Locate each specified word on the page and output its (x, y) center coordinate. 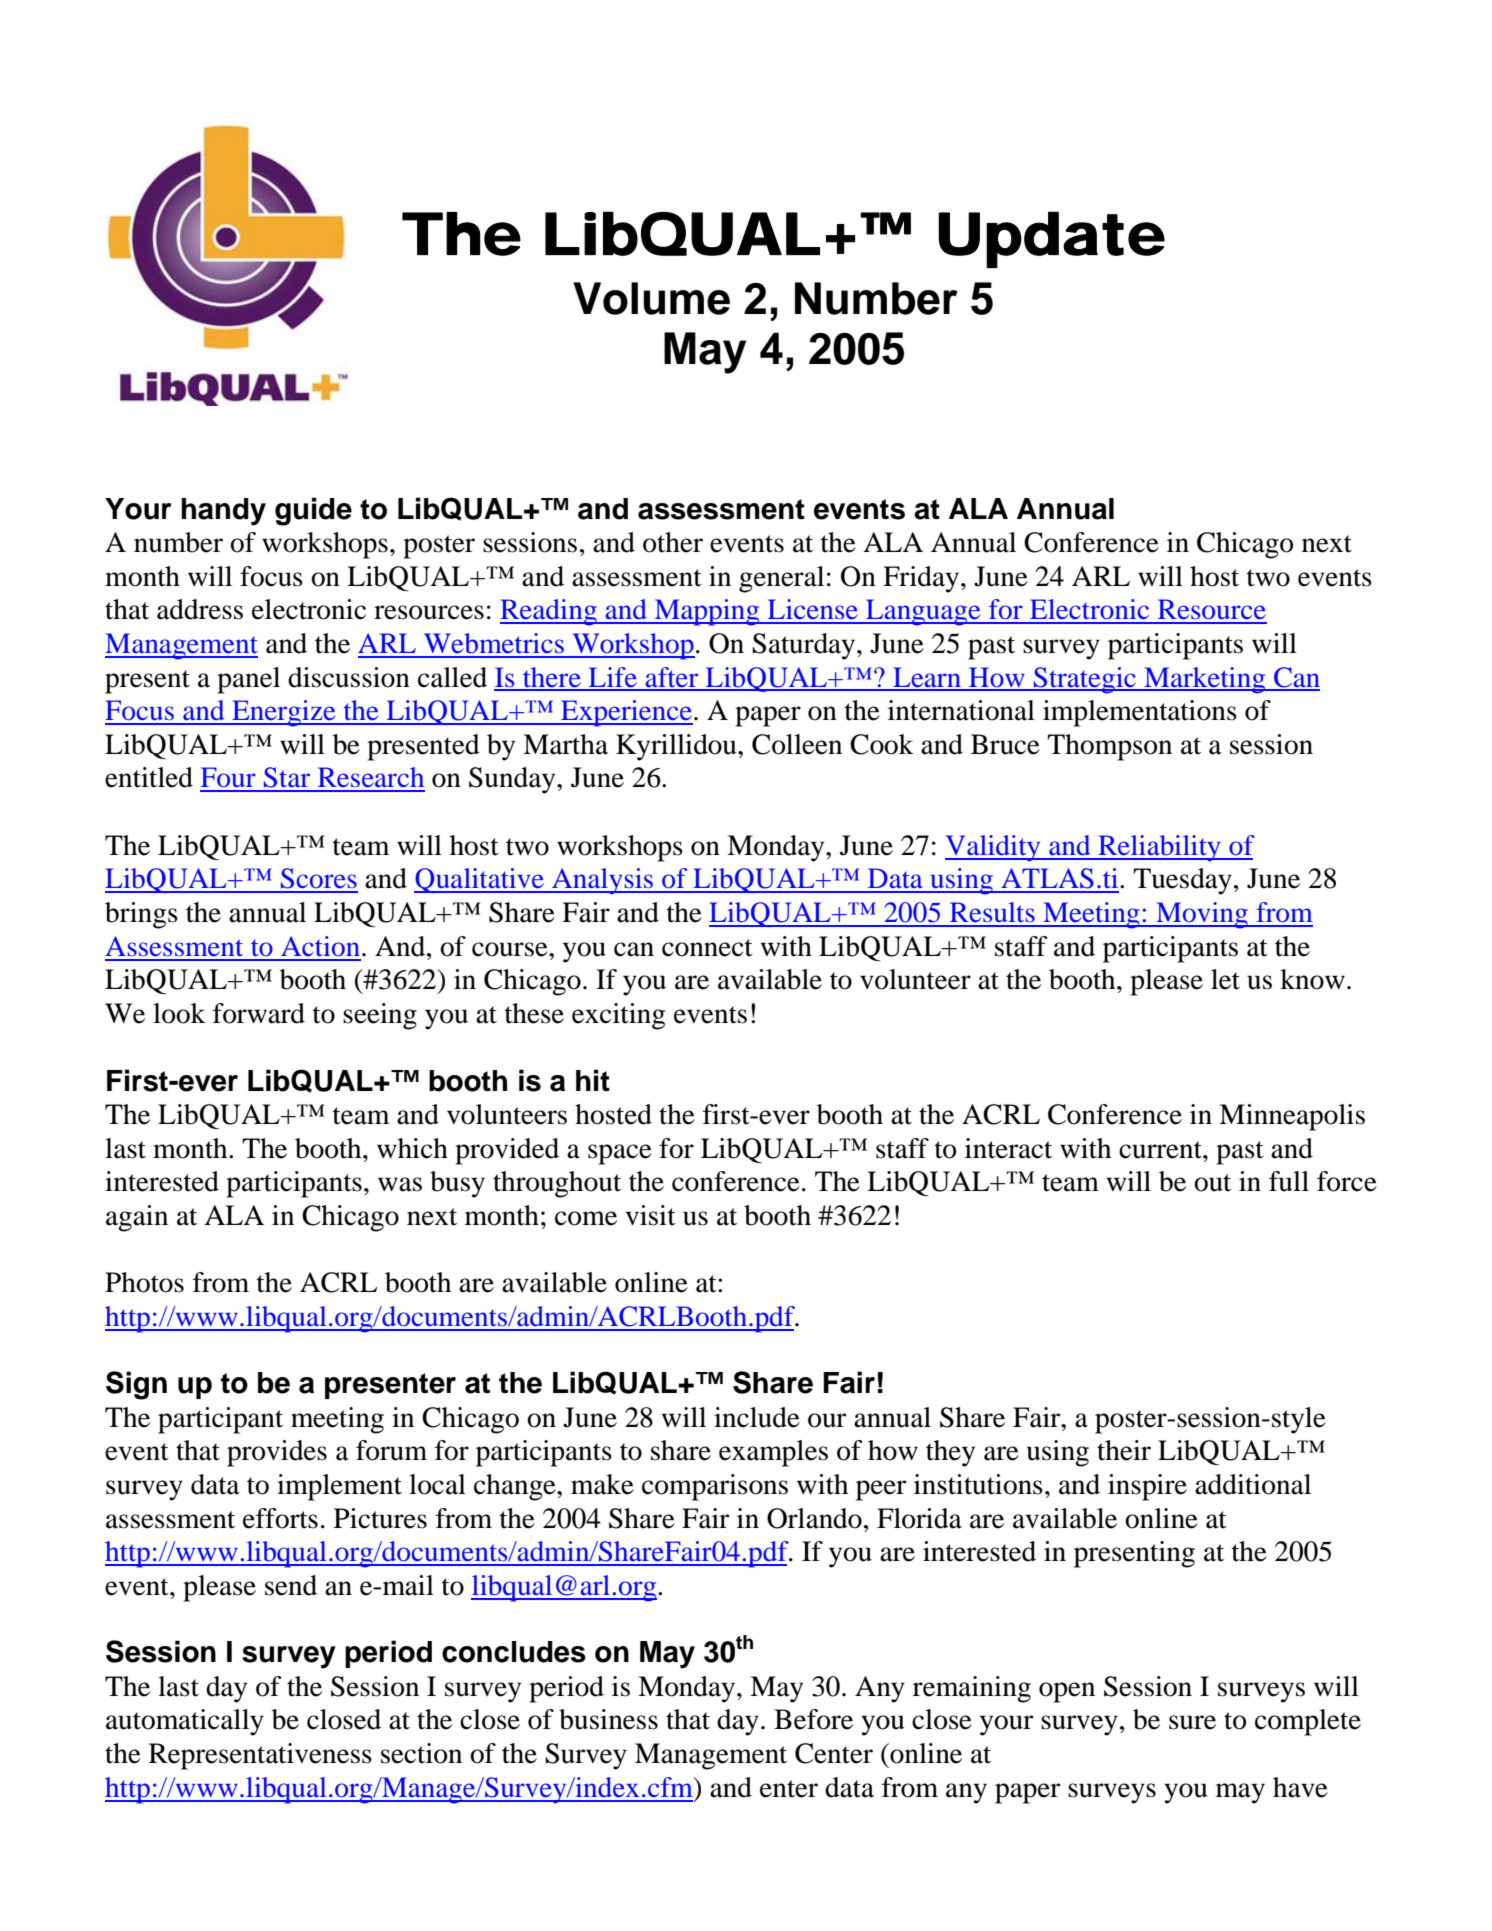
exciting (618, 1016)
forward (259, 1013)
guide (313, 511)
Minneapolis (1292, 1117)
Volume (651, 298)
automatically (185, 1722)
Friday (922, 579)
